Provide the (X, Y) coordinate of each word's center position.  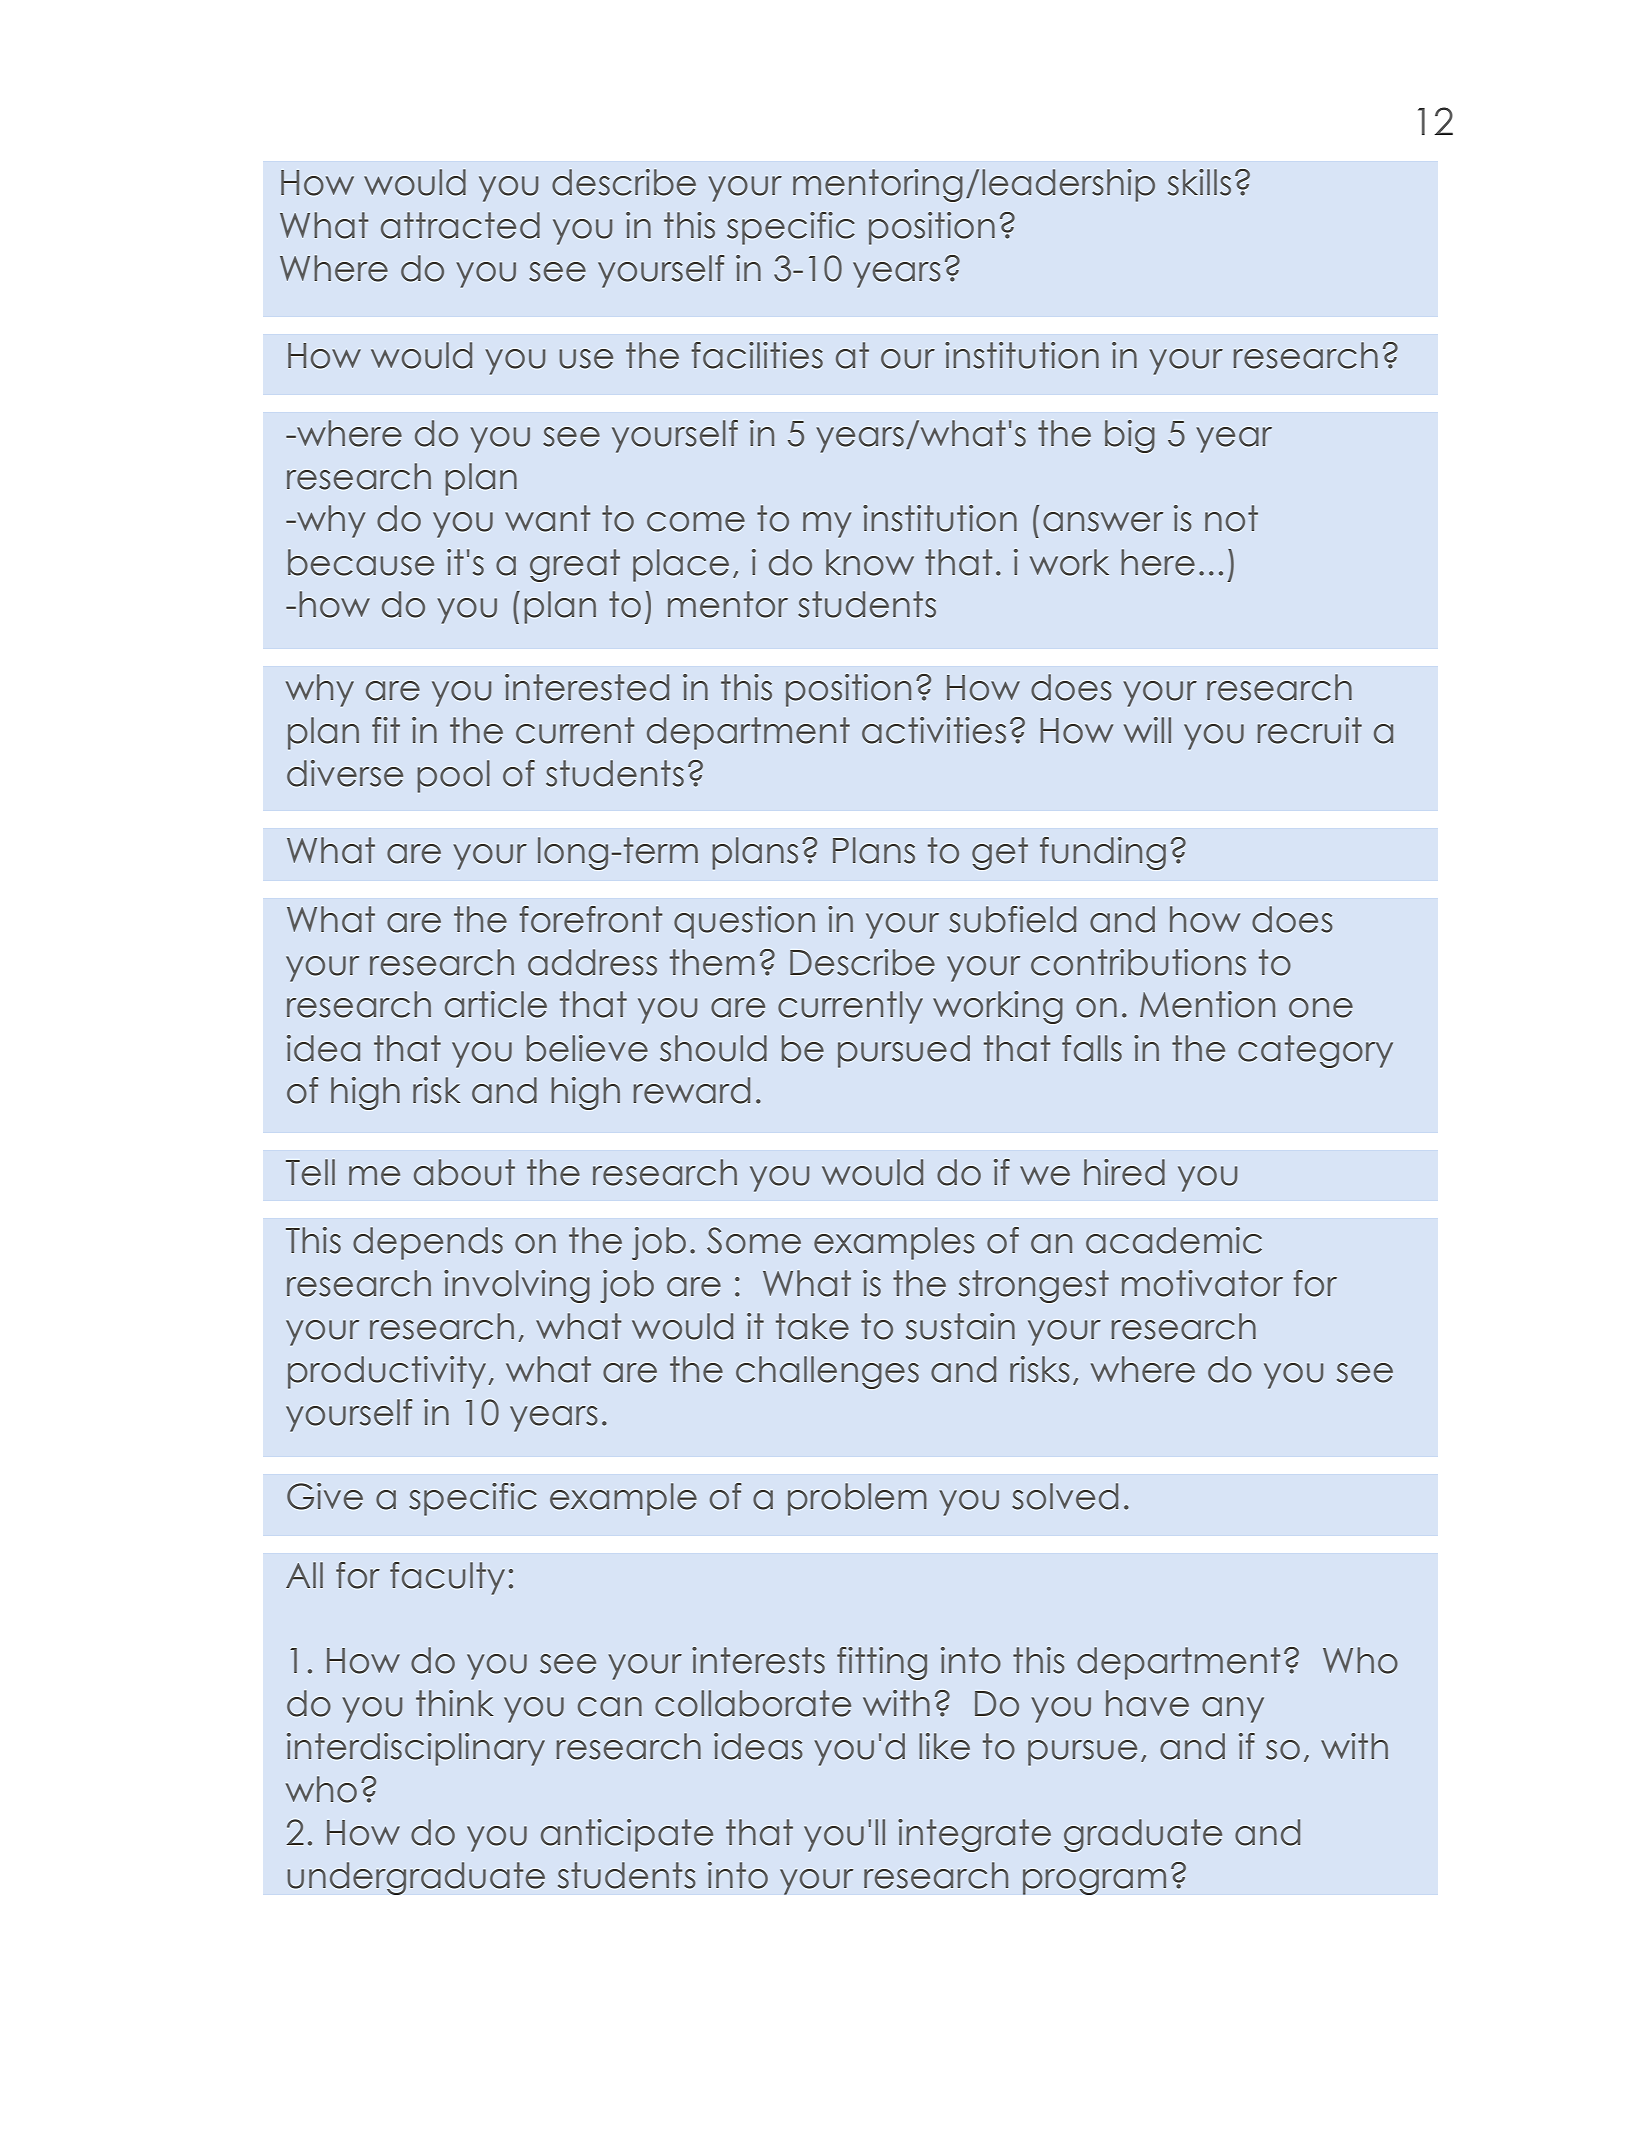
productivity (387, 1372)
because (361, 562)
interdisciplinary (416, 1749)
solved (1065, 1496)
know (870, 562)
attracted (460, 225)
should (713, 1048)
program (1094, 1882)
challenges (827, 1372)
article (496, 1004)
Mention (1207, 1004)
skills (1199, 182)
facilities (757, 355)
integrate (974, 1835)
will (1147, 730)
